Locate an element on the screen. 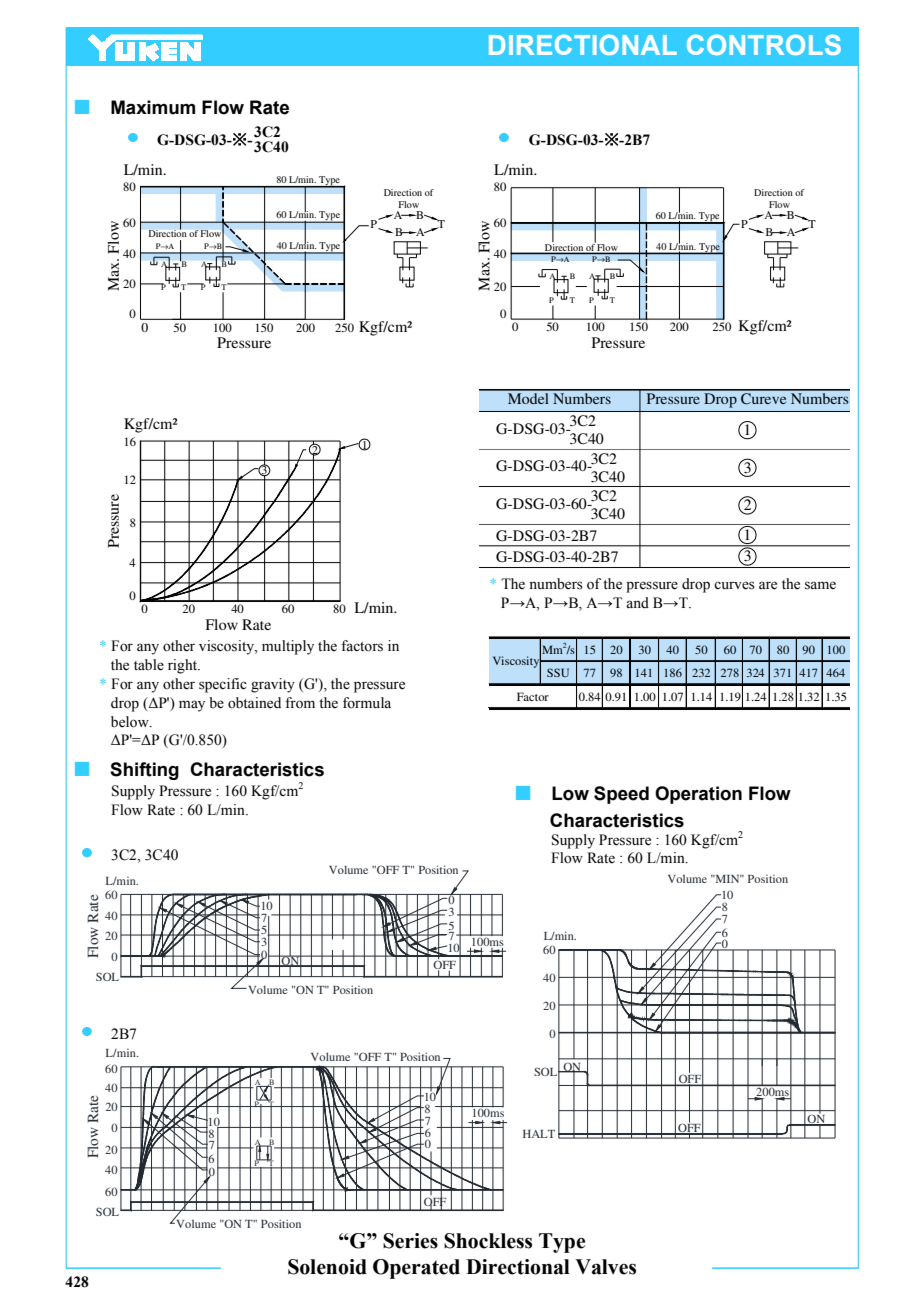 This screenshot has height=1308, width=924. formula is located at coordinates (367, 703).
